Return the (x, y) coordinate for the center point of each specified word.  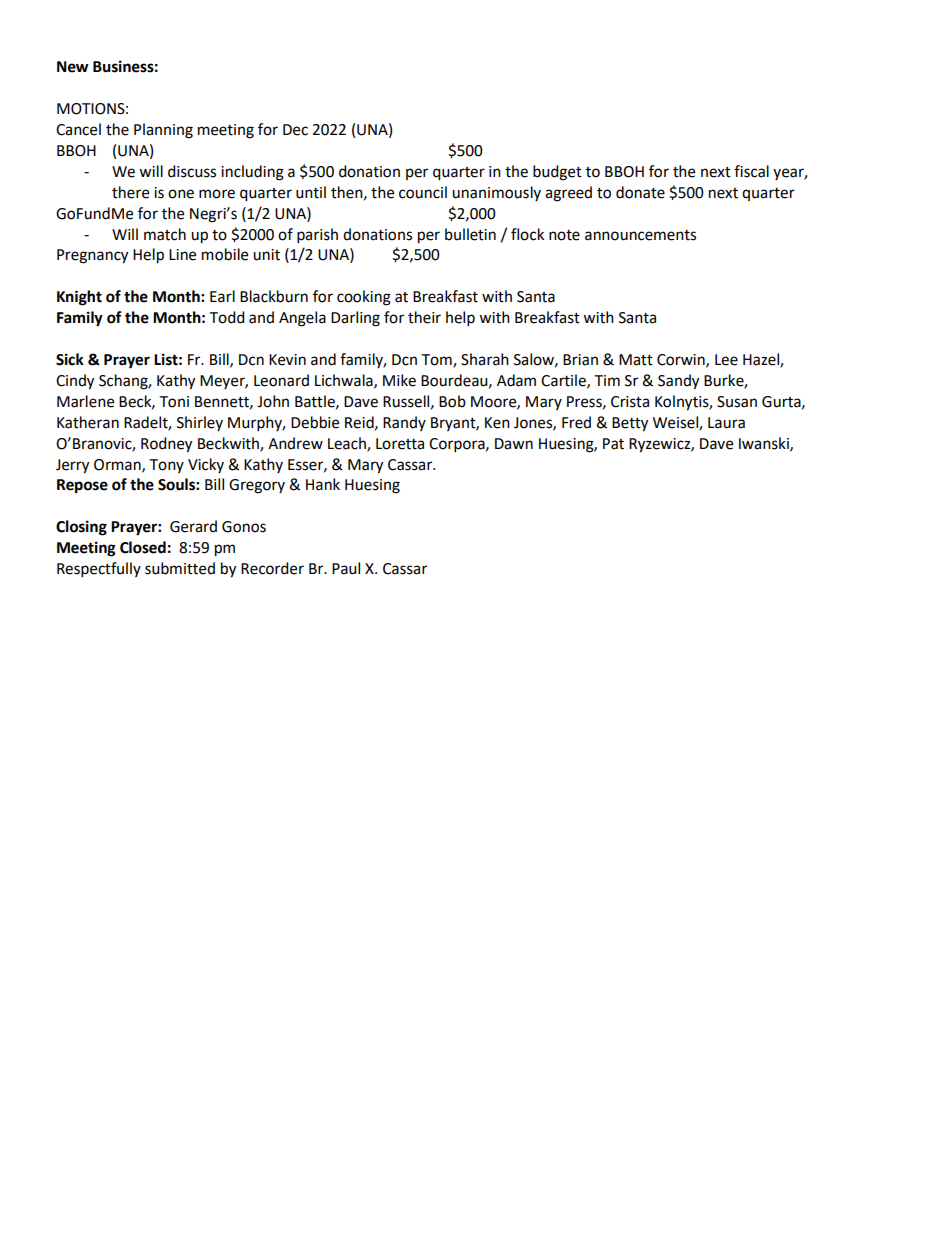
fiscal (751, 171)
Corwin (682, 360)
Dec (295, 130)
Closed (143, 547)
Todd (227, 317)
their (424, 317)
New (73, 67)
